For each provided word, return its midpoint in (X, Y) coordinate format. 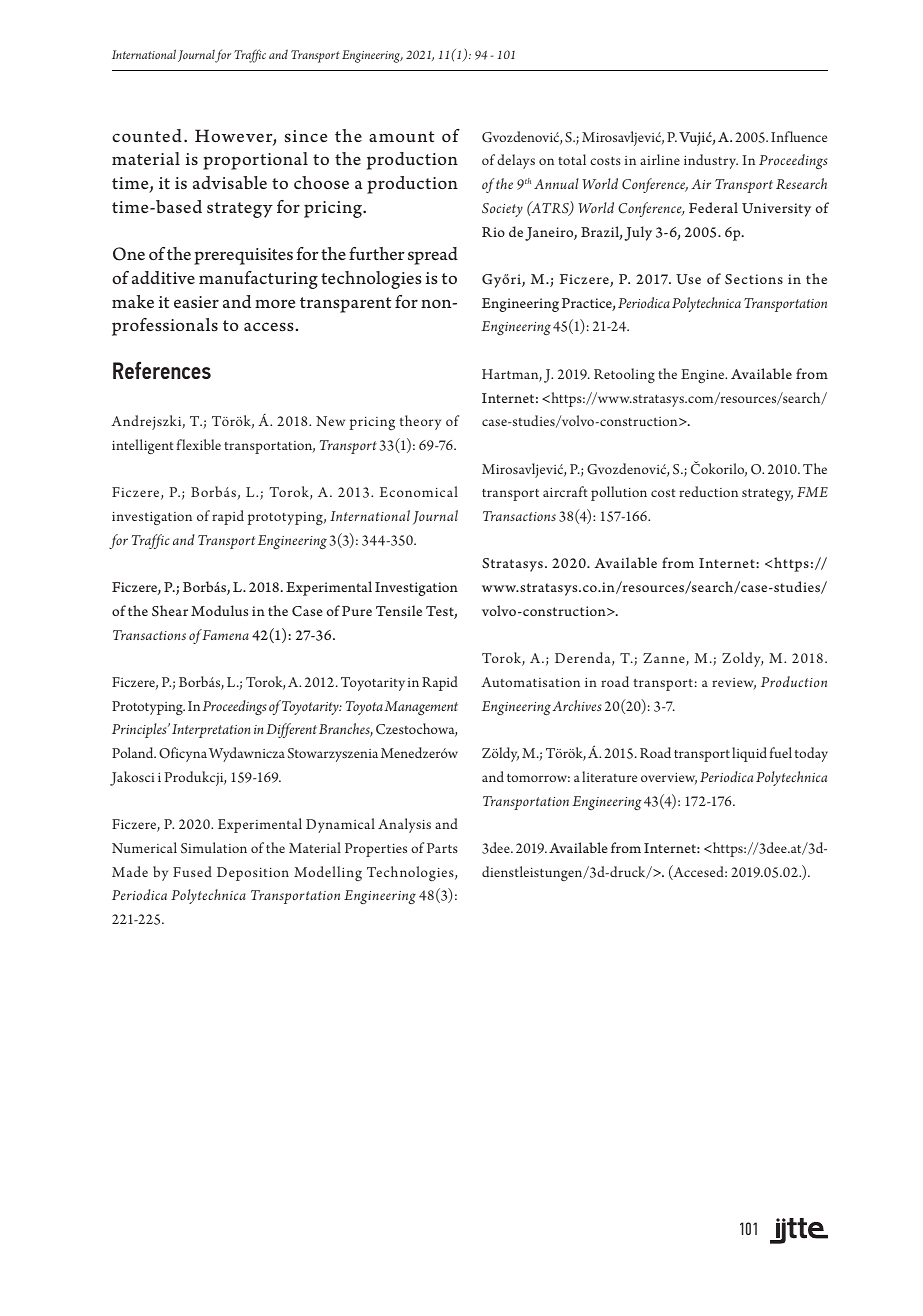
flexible (199, 444)
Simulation (214, 848)
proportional (255, 161)
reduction (708, 491)
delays (516, 161)
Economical (418, 491)
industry (711, 161)
